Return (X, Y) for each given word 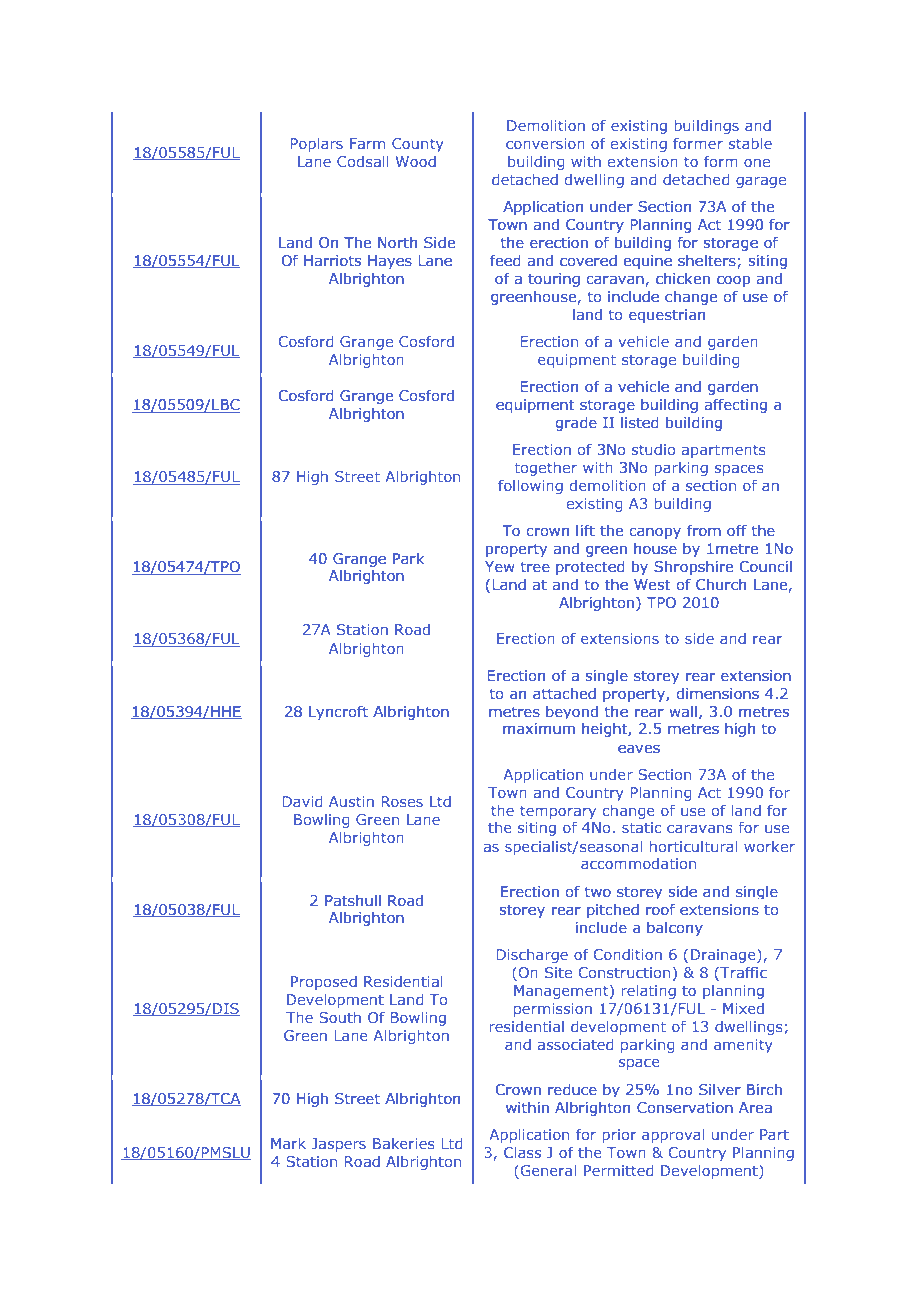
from (704, 530)
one (757, 163)
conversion (545, 143)
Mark (288, 1143)
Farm (367, 143)
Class (522, 1152)
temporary (558, 812)
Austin (351, 801)
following (530, 487)
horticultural (693, 846)
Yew (500, 566)
